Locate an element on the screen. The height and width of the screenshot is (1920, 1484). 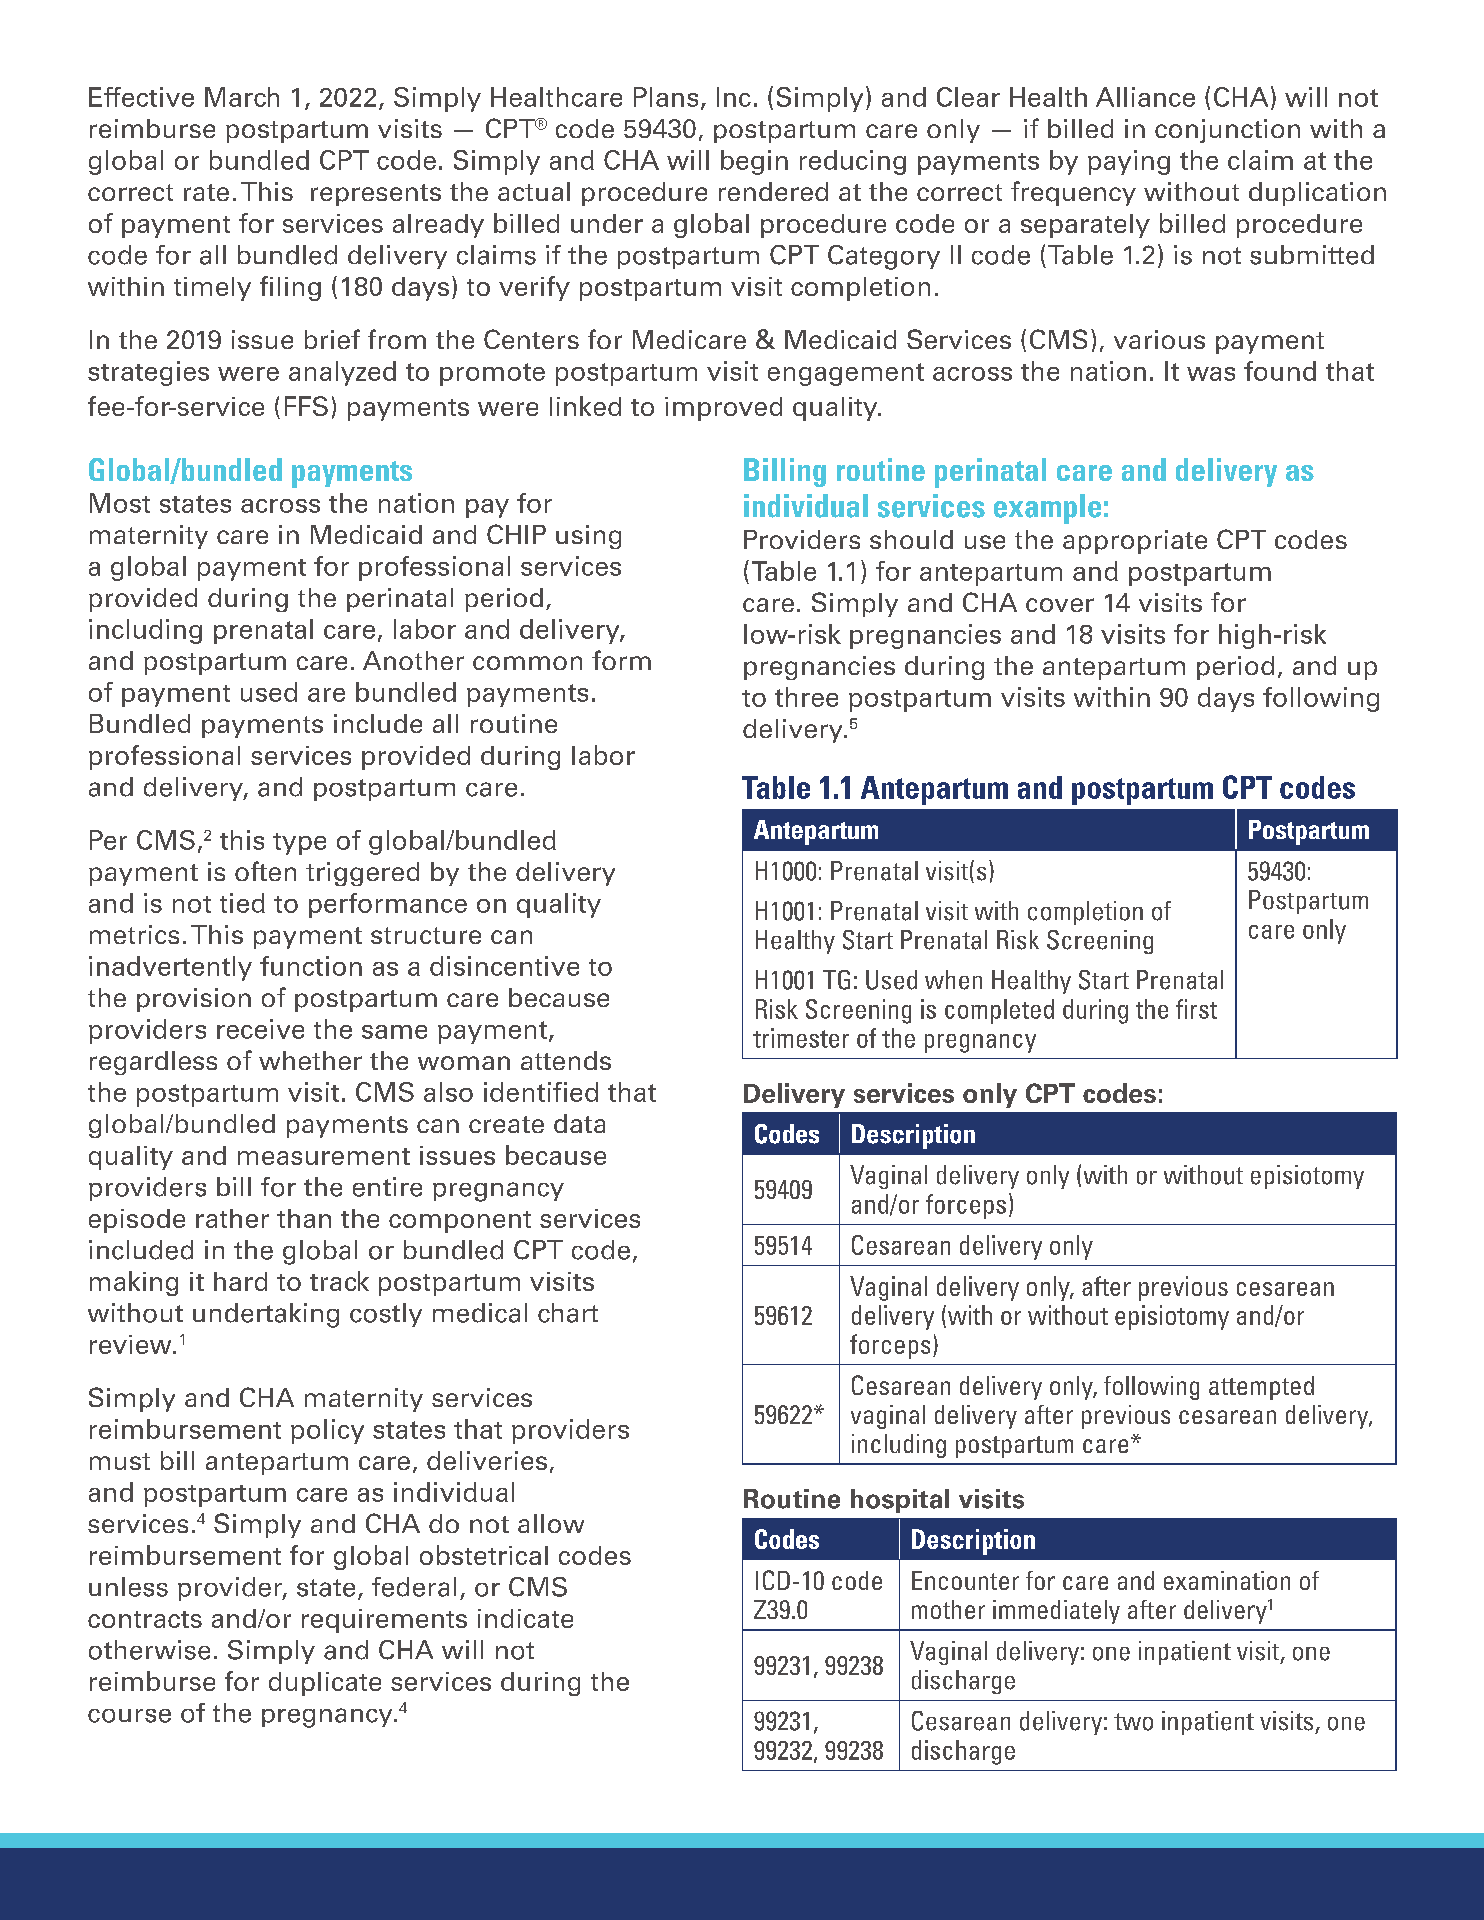
using is located at coordinates (588, 537).
